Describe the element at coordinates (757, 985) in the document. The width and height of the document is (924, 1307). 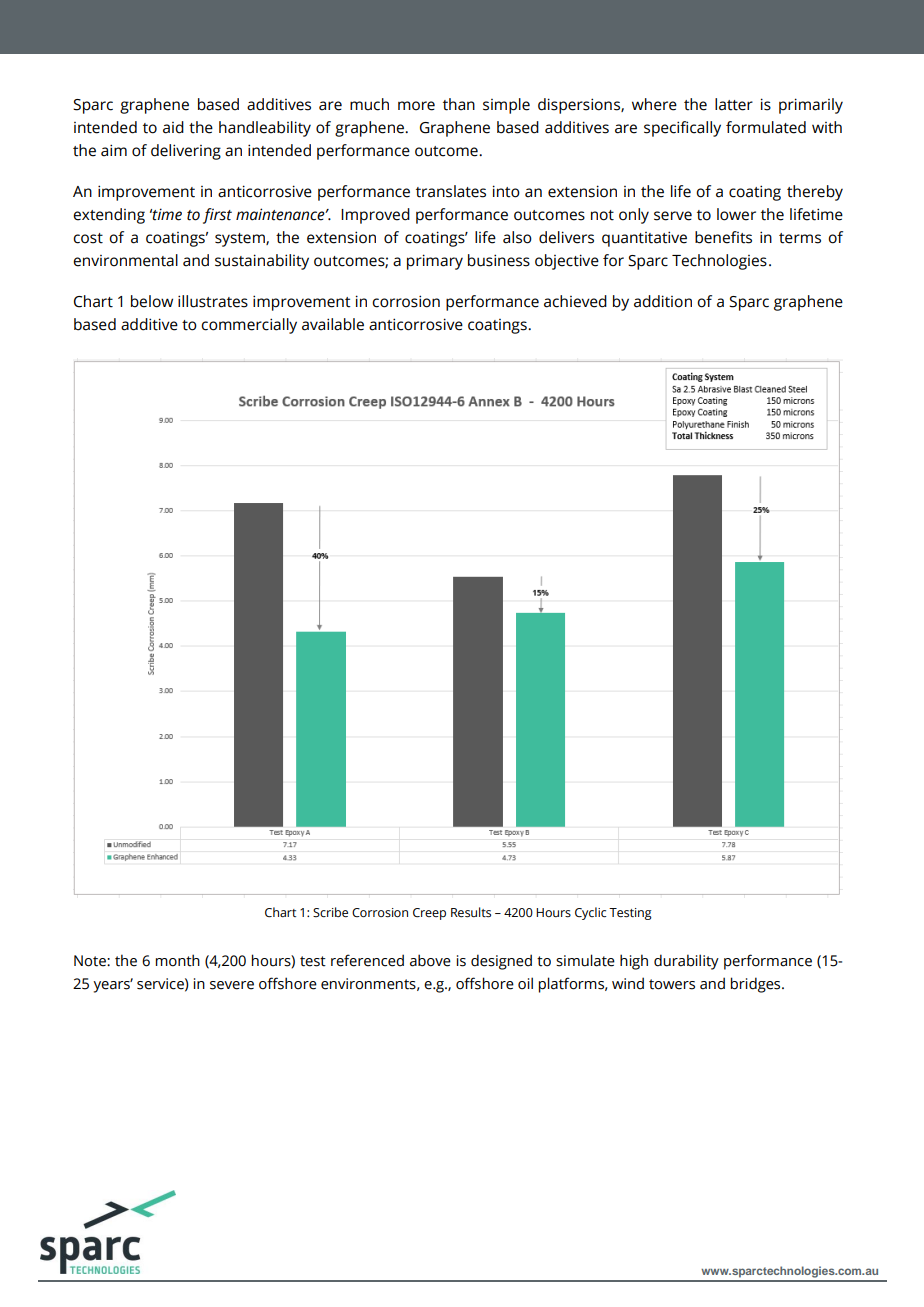
I see `bridges` at that location.
